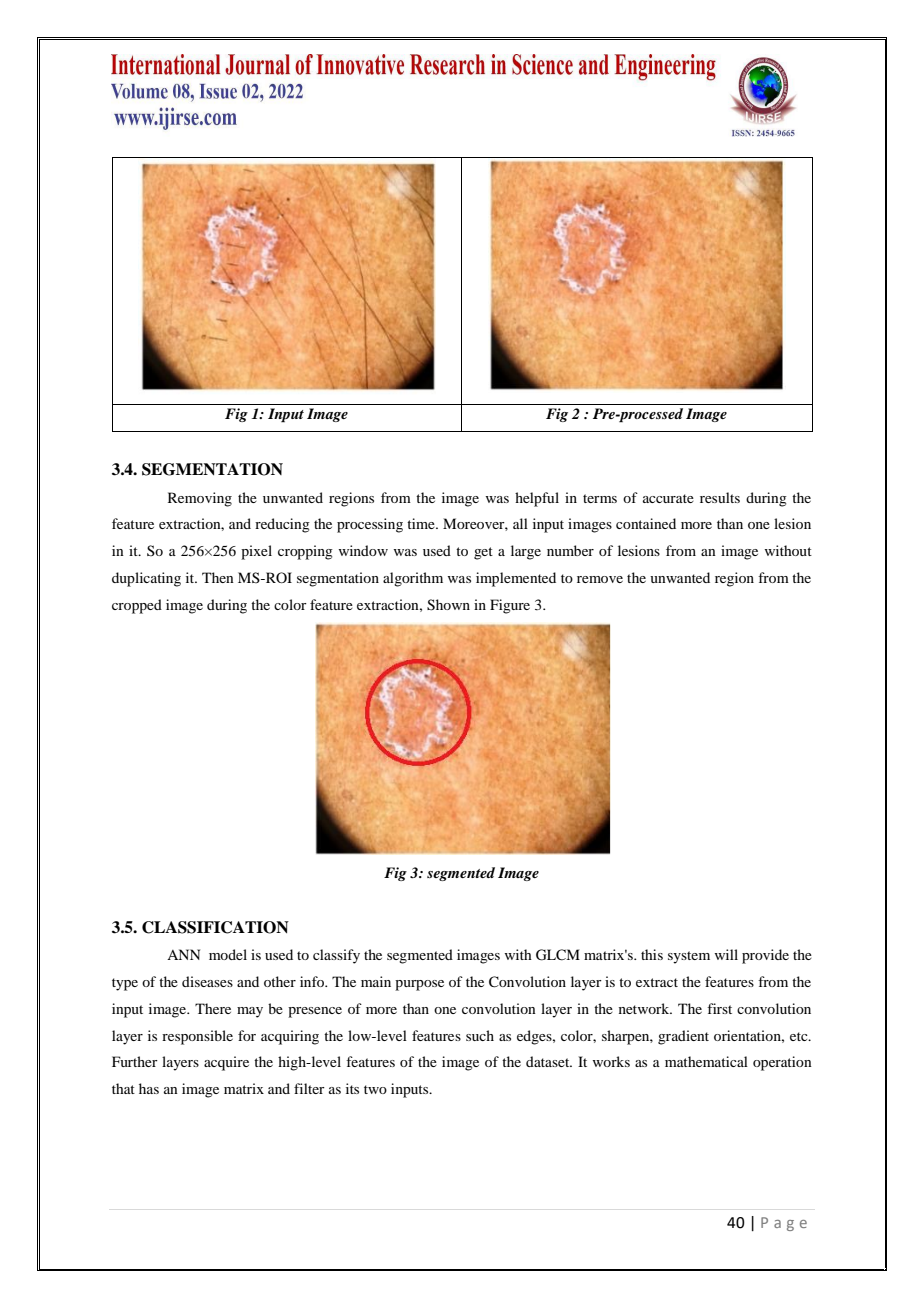 This document has height=1308, width=924. Describe the element at coordinates (419, 985) in the document. I see `purpose` at that location.
